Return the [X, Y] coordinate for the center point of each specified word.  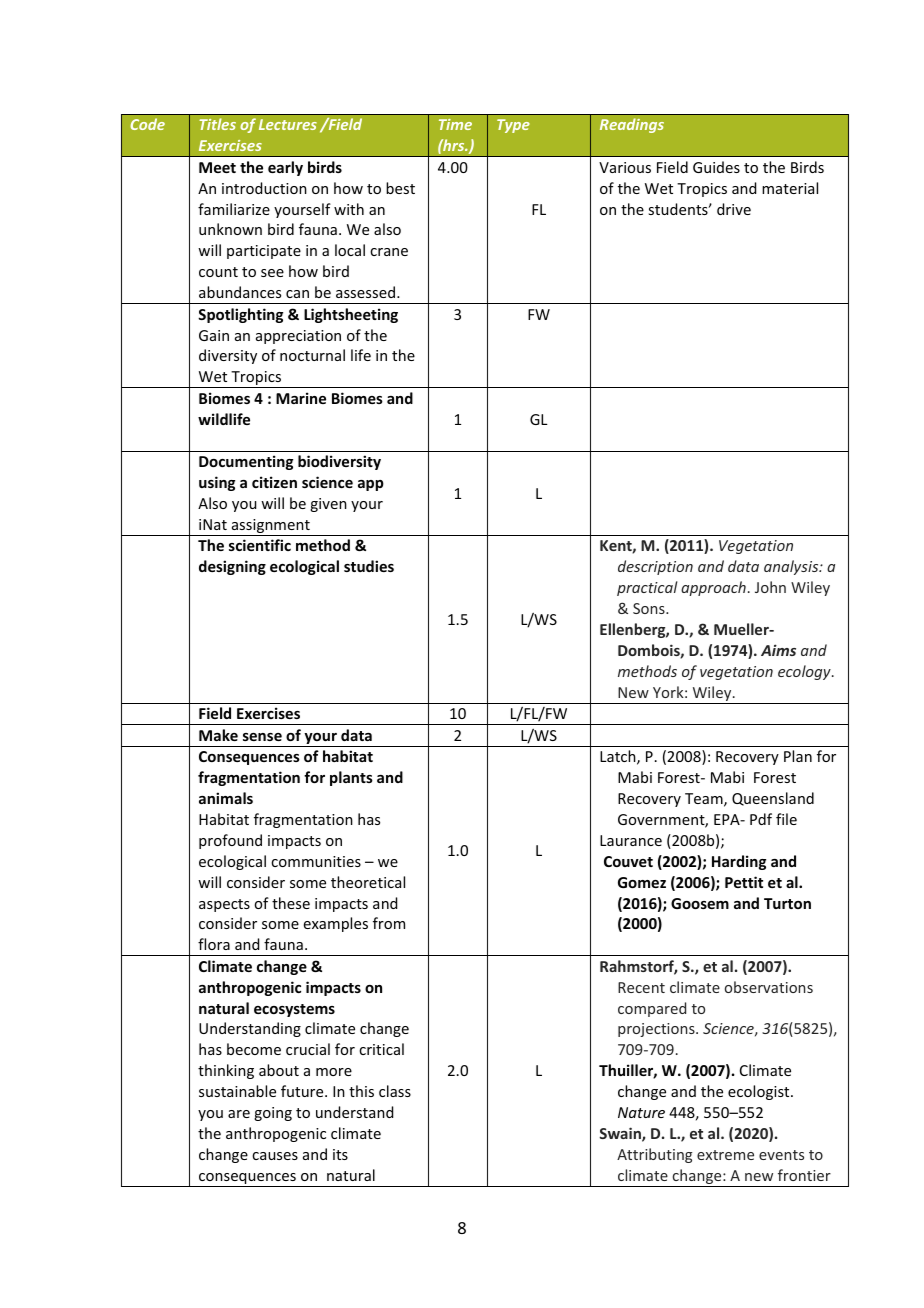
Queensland [773, 799]
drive [734, 209]
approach [713, 588]
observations [769, 987]
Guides [716, 167]
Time [455, 124]
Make [218, 735]
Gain [214, 335]
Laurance [631, 840]
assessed [365, 292]
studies [369, 566]
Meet [217, 167]
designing [232, 567]
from [389, 923]
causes [275, 1156]
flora [214, 944]
